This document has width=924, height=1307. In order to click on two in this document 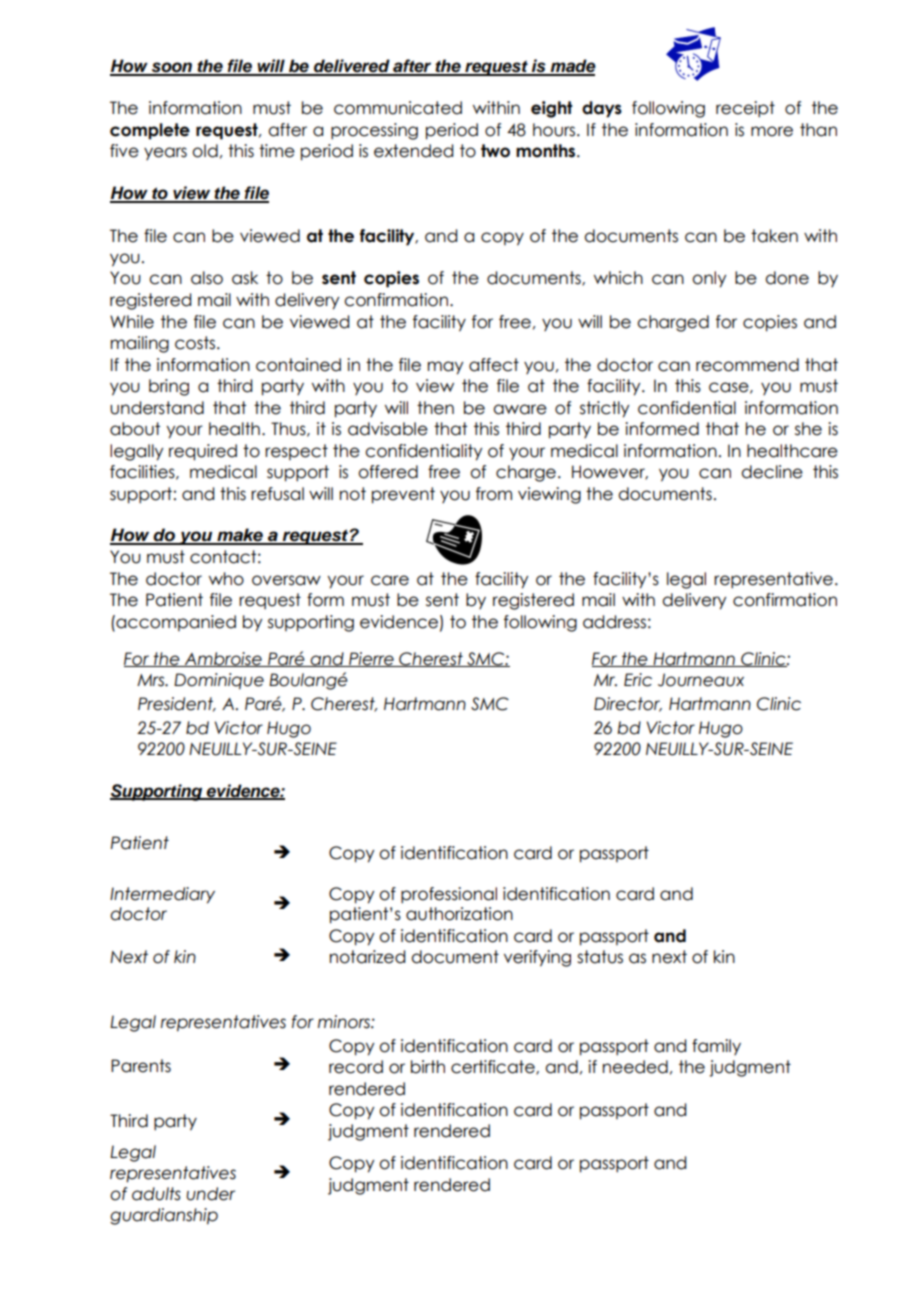, I will do `click(495, 151)`.
